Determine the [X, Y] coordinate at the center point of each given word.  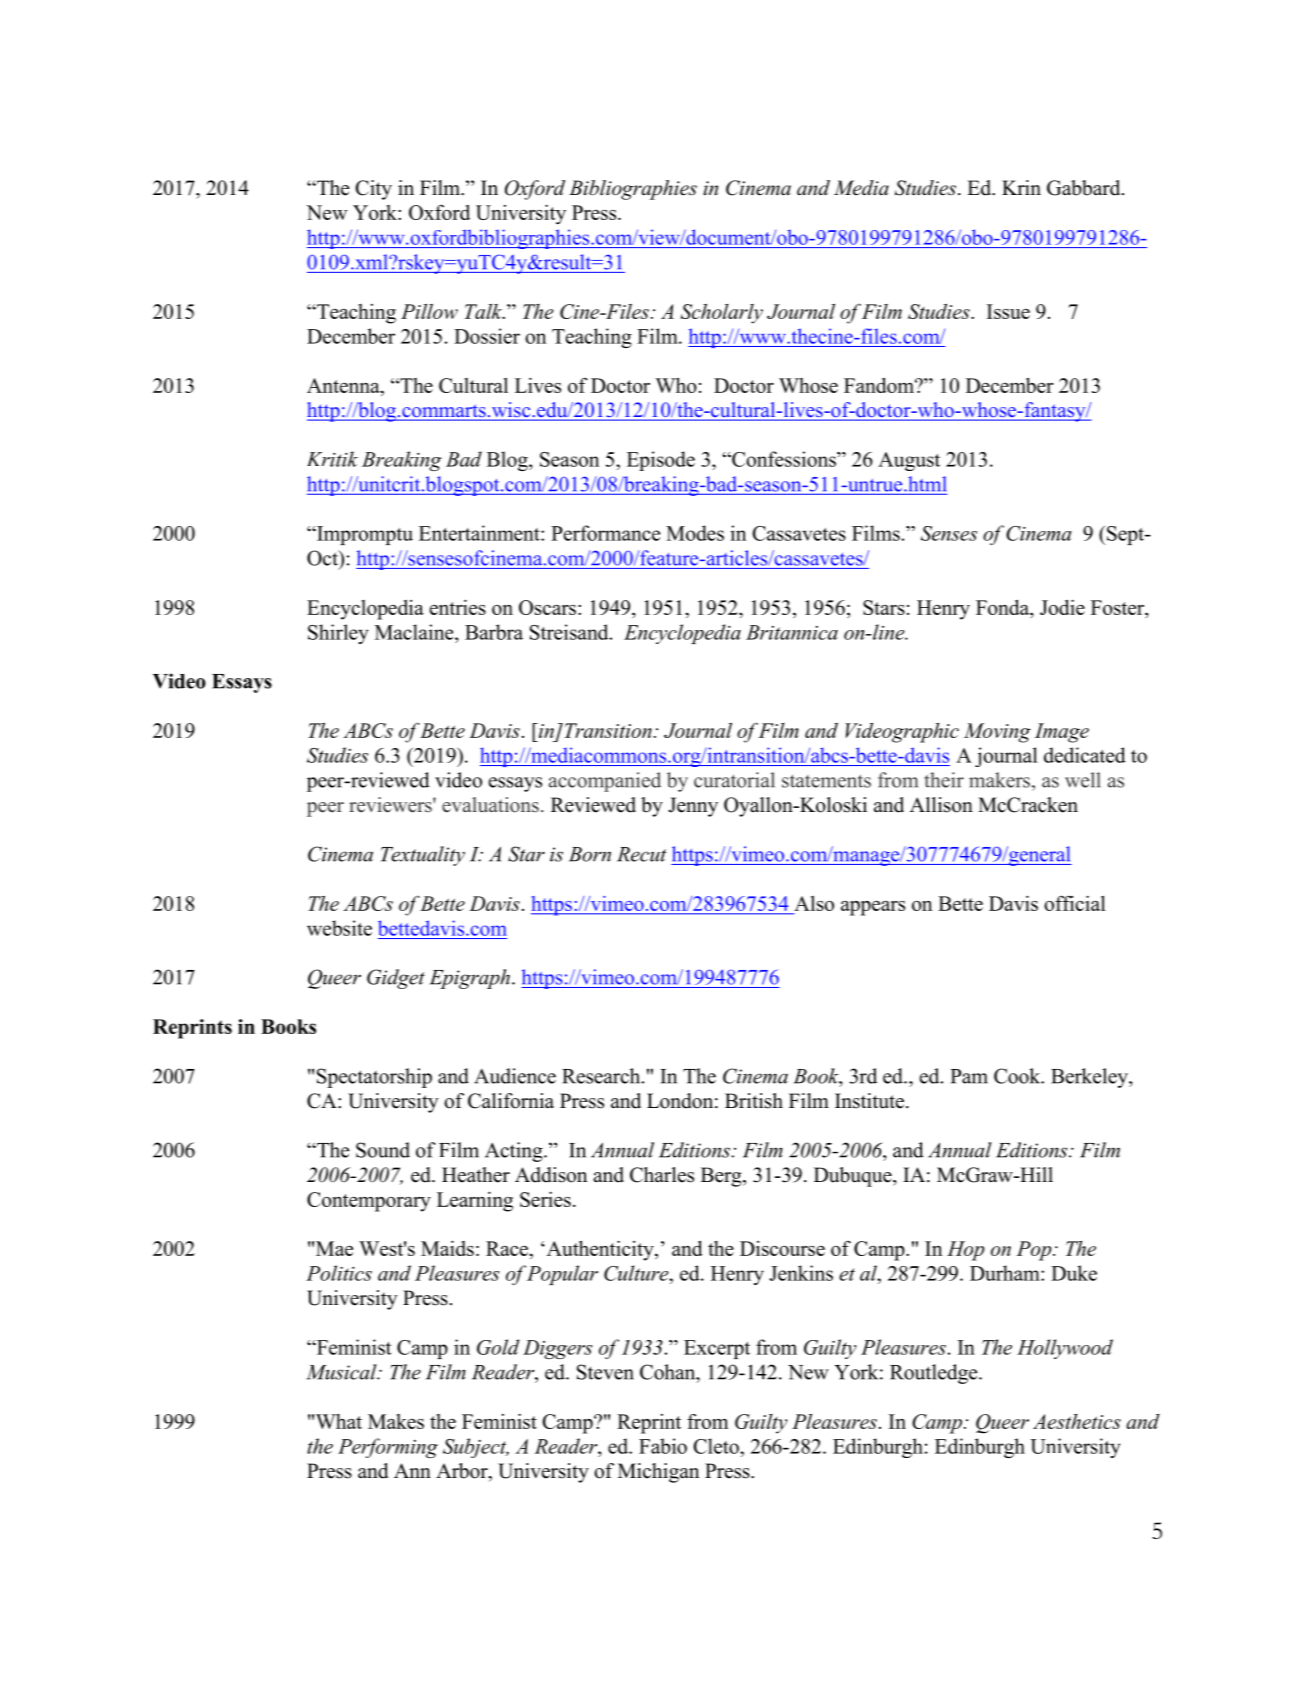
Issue [1008, 311]
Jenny [693, 807]
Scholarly [721, 314]
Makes [396, 1421]
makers [999, 780]
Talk [485, 311]
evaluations [490, 805]
